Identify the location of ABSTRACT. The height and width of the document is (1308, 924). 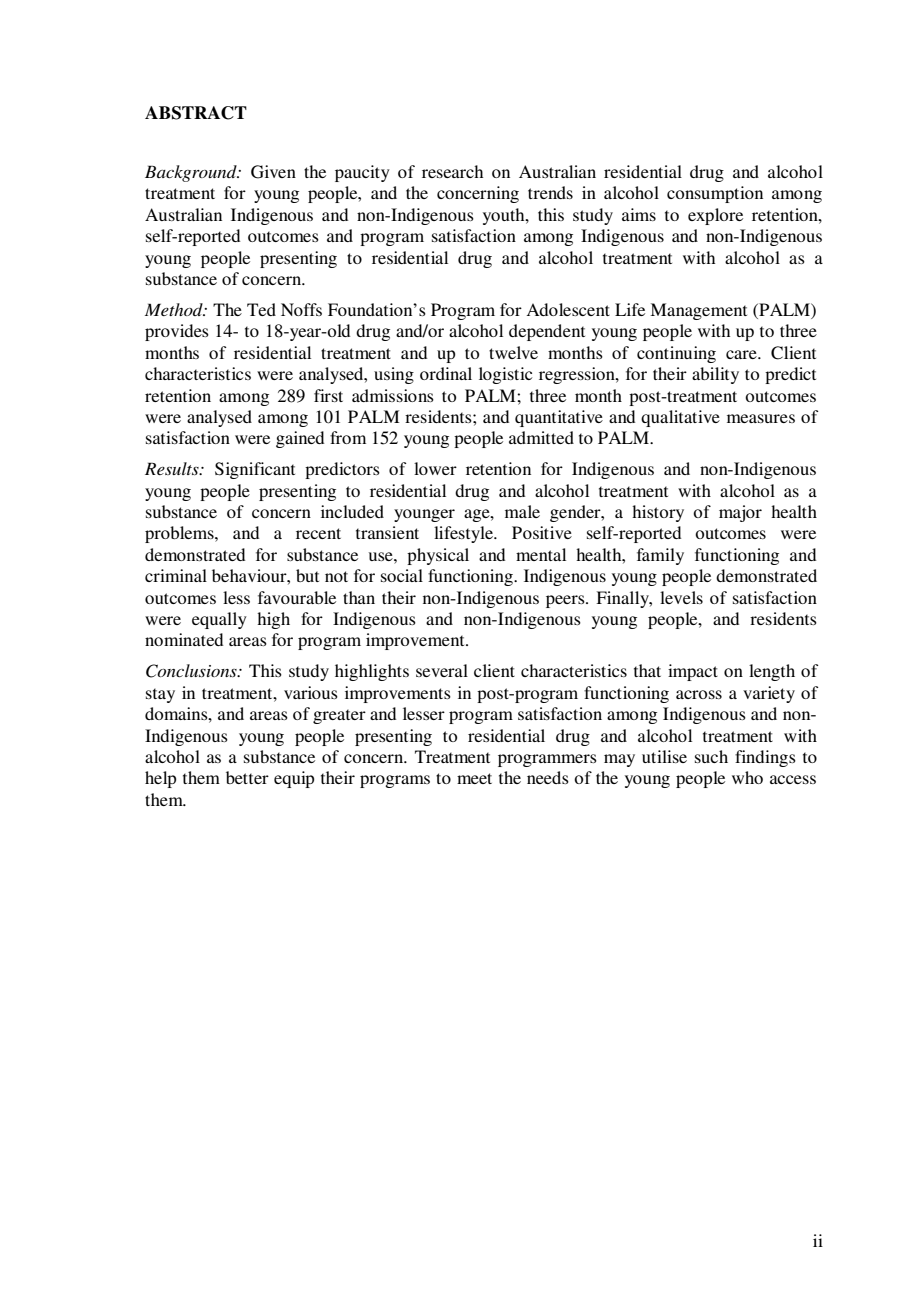
(196, 113).
